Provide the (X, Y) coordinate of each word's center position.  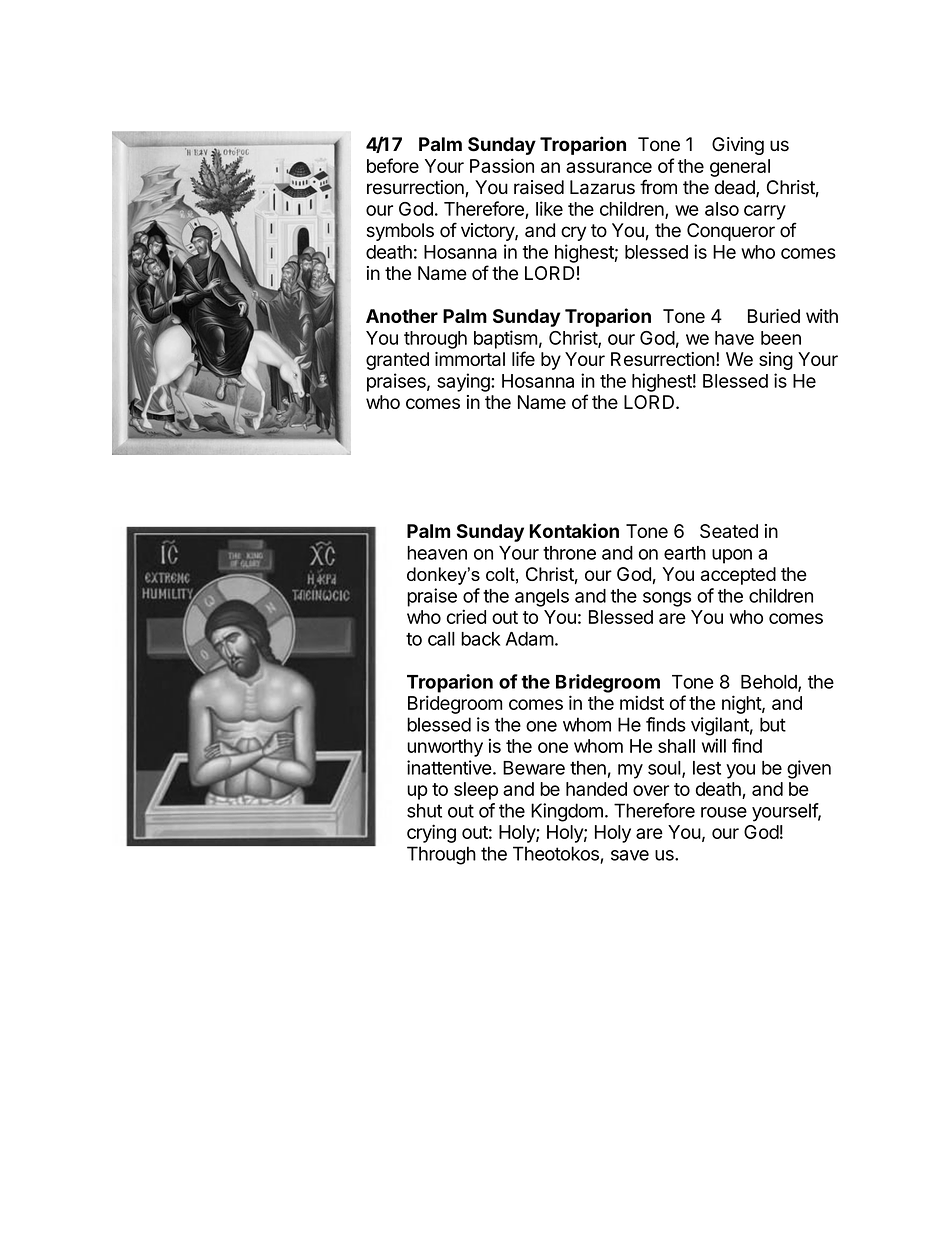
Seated (729, 531)
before (393, 165)
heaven (437, 553)
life (523, 358)
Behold (770, 683)
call (441, 639)
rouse (724, 812)
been (781, 338)
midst (642, 702)
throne (569, 553)
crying (431, 833)
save (630, 855)
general (740, 168)
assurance (609, 167)
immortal (470, 359)
